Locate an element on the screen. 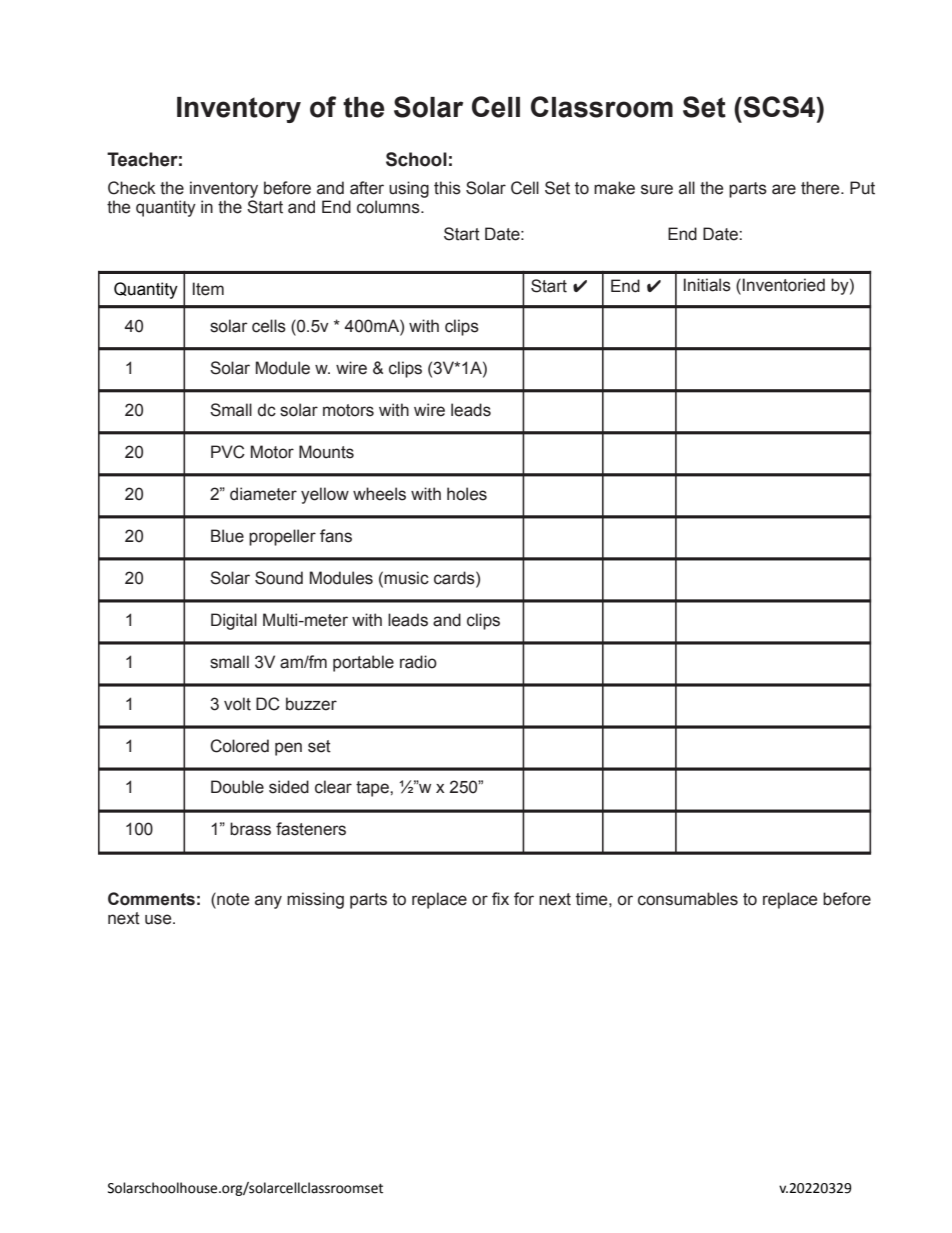  volt is located at coordinates (237, 704).
